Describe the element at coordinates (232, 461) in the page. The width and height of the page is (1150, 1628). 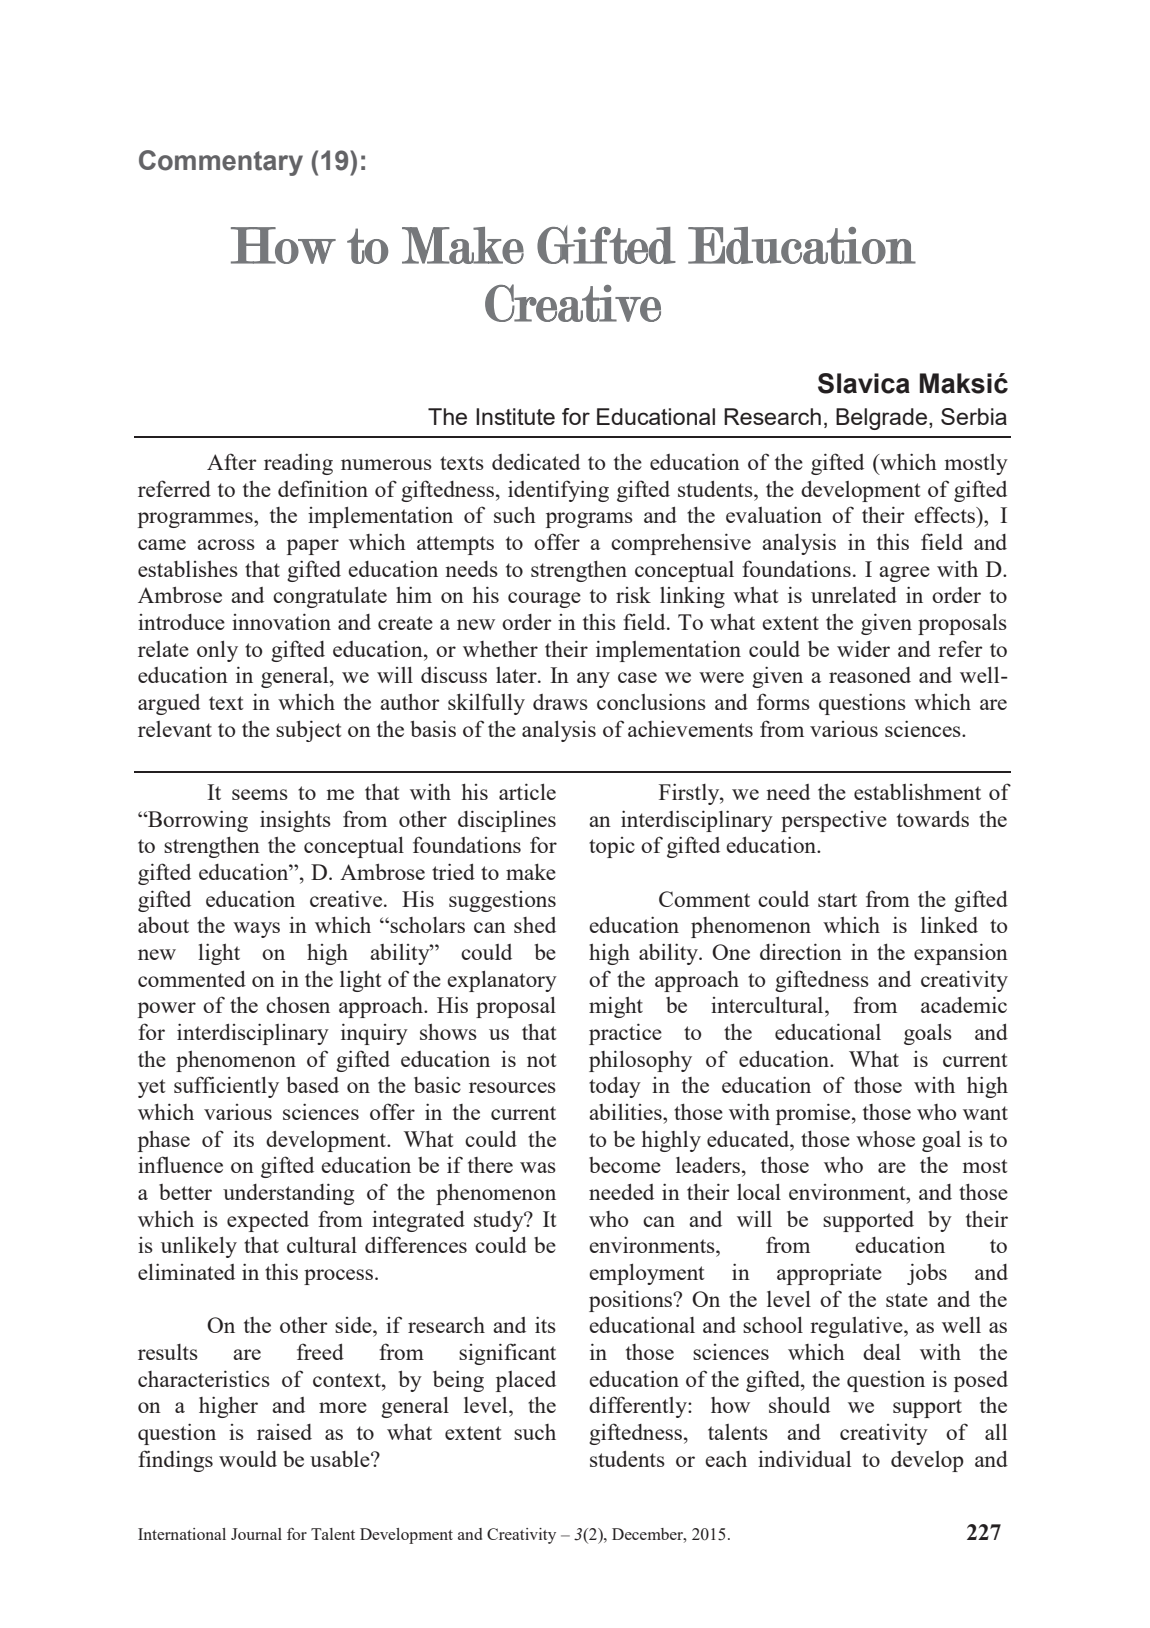
I see `After` at that location.
